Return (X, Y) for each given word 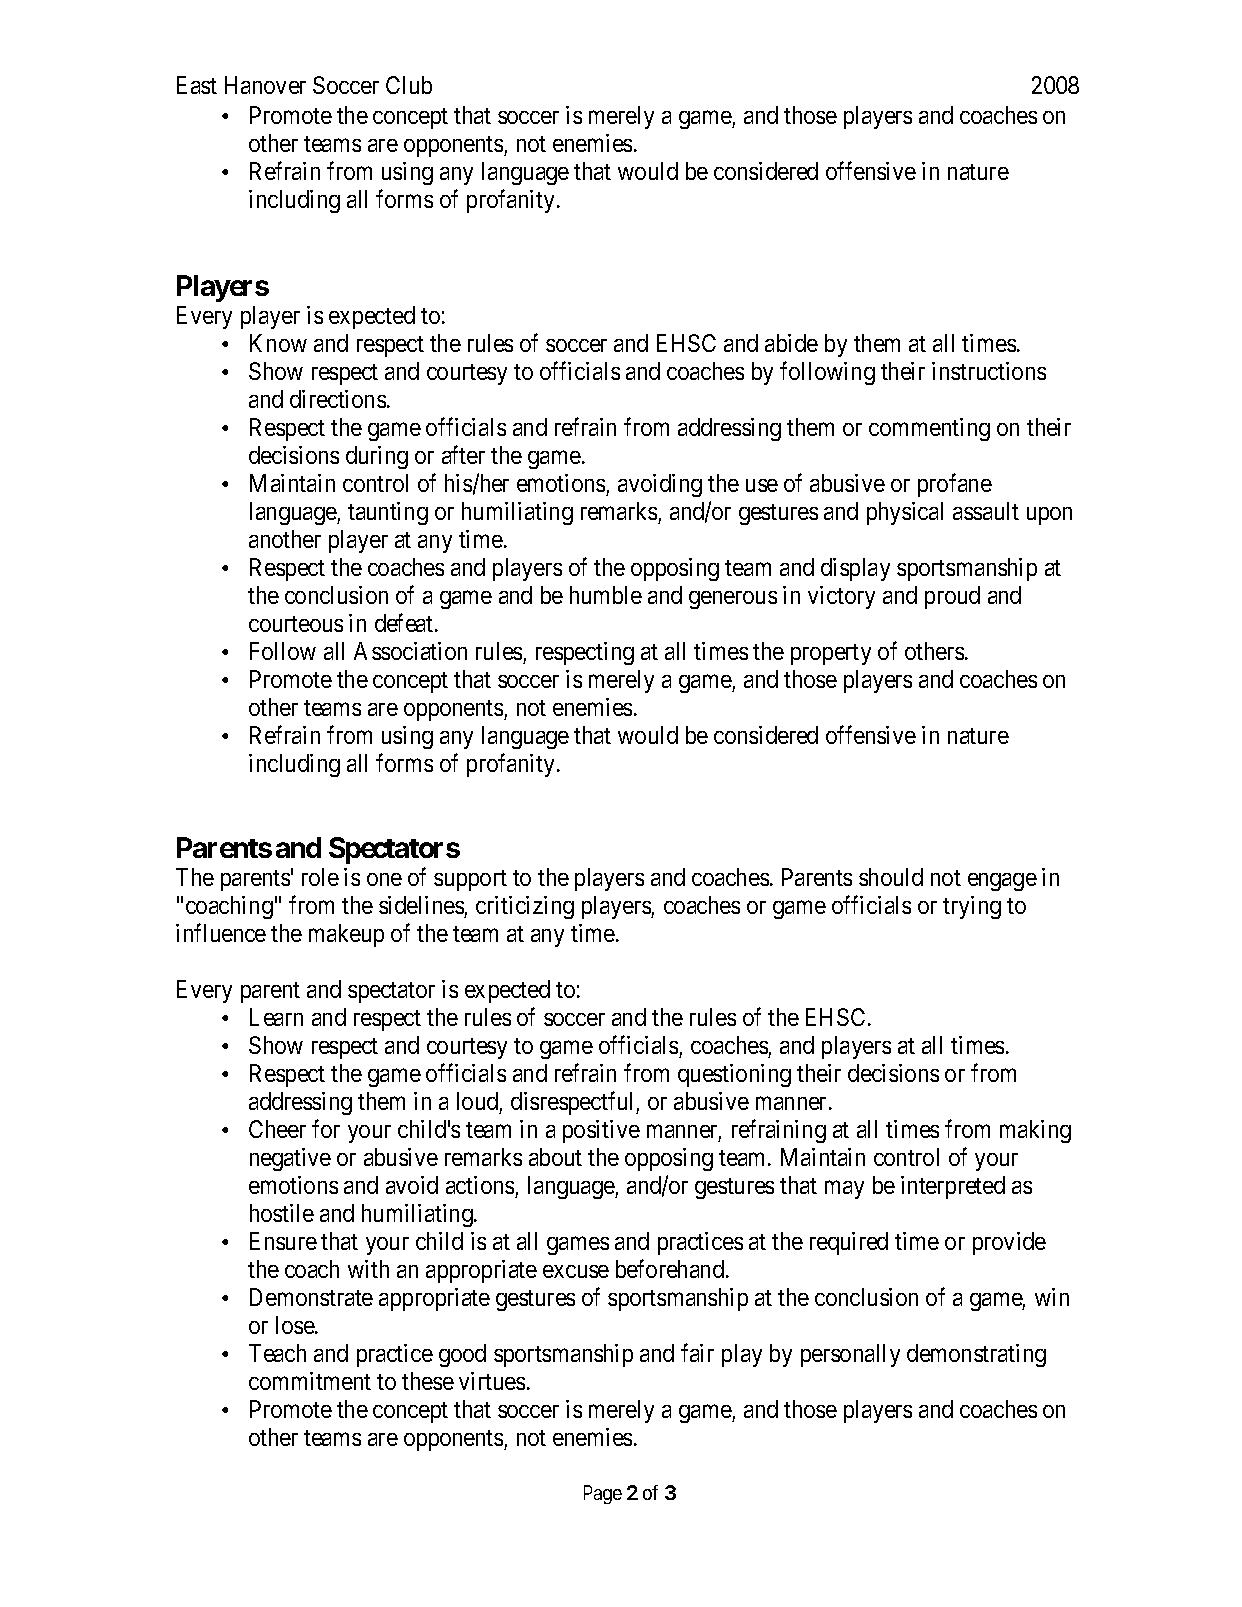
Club (409, 85)
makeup (346, 935)
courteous (296, 624)
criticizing (525, 907)
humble (606, 595)
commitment (310, 1381)
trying (972, 907)
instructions (989, 371)
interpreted (953, 1187)
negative (290, 1159)
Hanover (265, 85)
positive (601, 1131)
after (463, 454)
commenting (929, 429)
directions (338, 399)
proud (952, 597)
